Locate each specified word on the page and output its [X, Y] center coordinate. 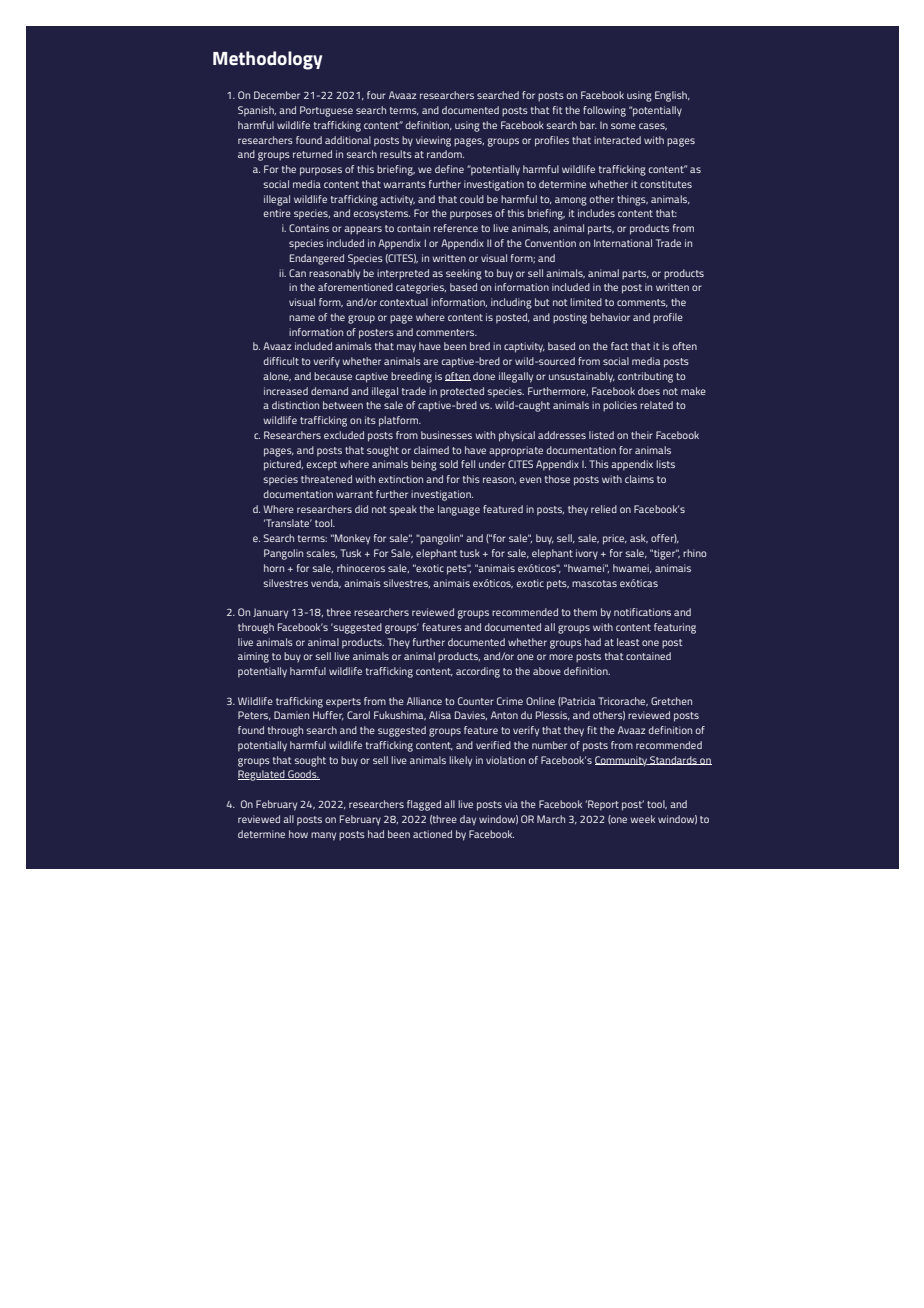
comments [642, 303]
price [615, 539]
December [277, 95]
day [468, 820]
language [459, 510]
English [672, 96]
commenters [446, 332]
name [302, 318]
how [298, 834]
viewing [433, 141]
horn [274, 568]
